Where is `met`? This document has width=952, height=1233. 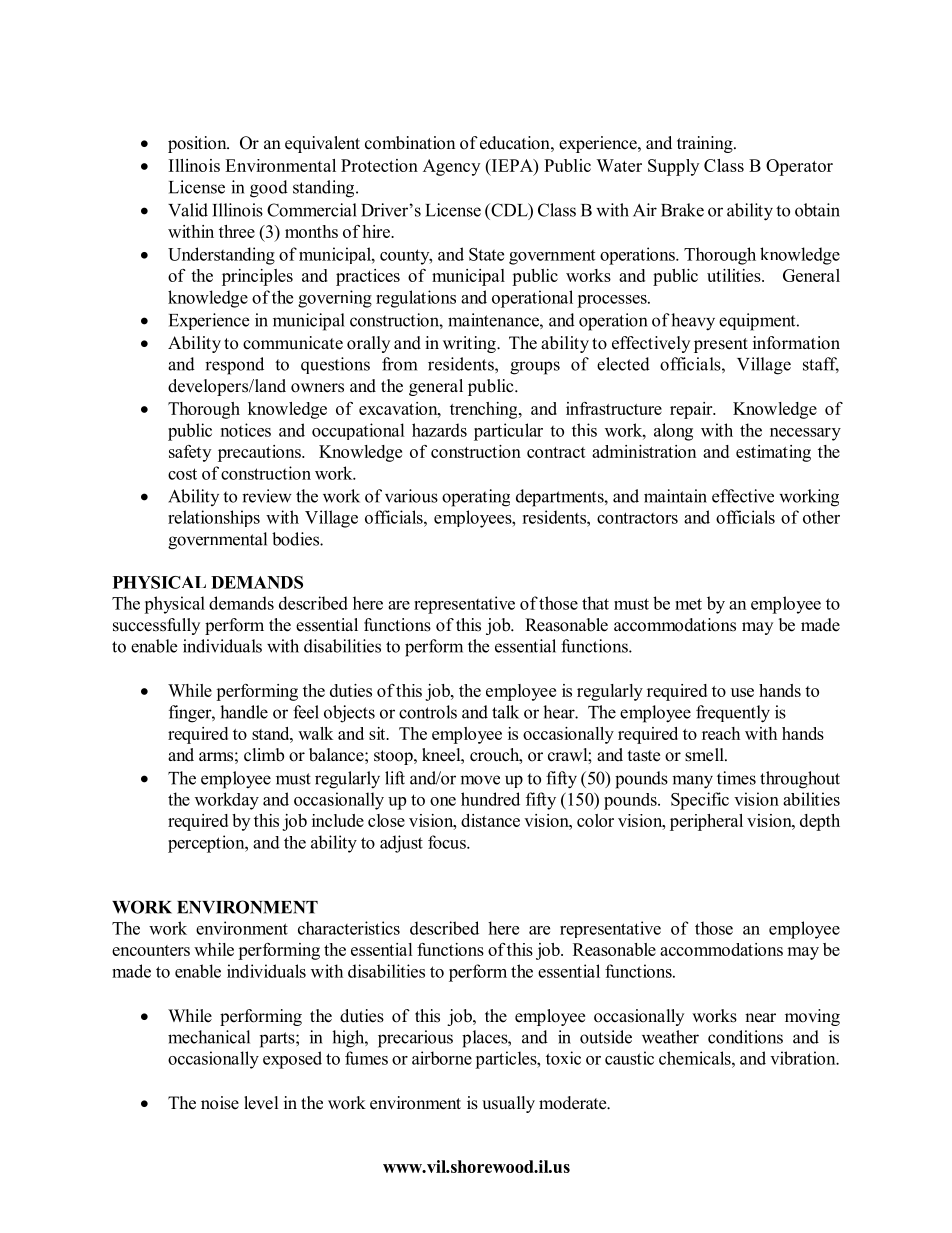
met is located at coordinates (688, 604).
